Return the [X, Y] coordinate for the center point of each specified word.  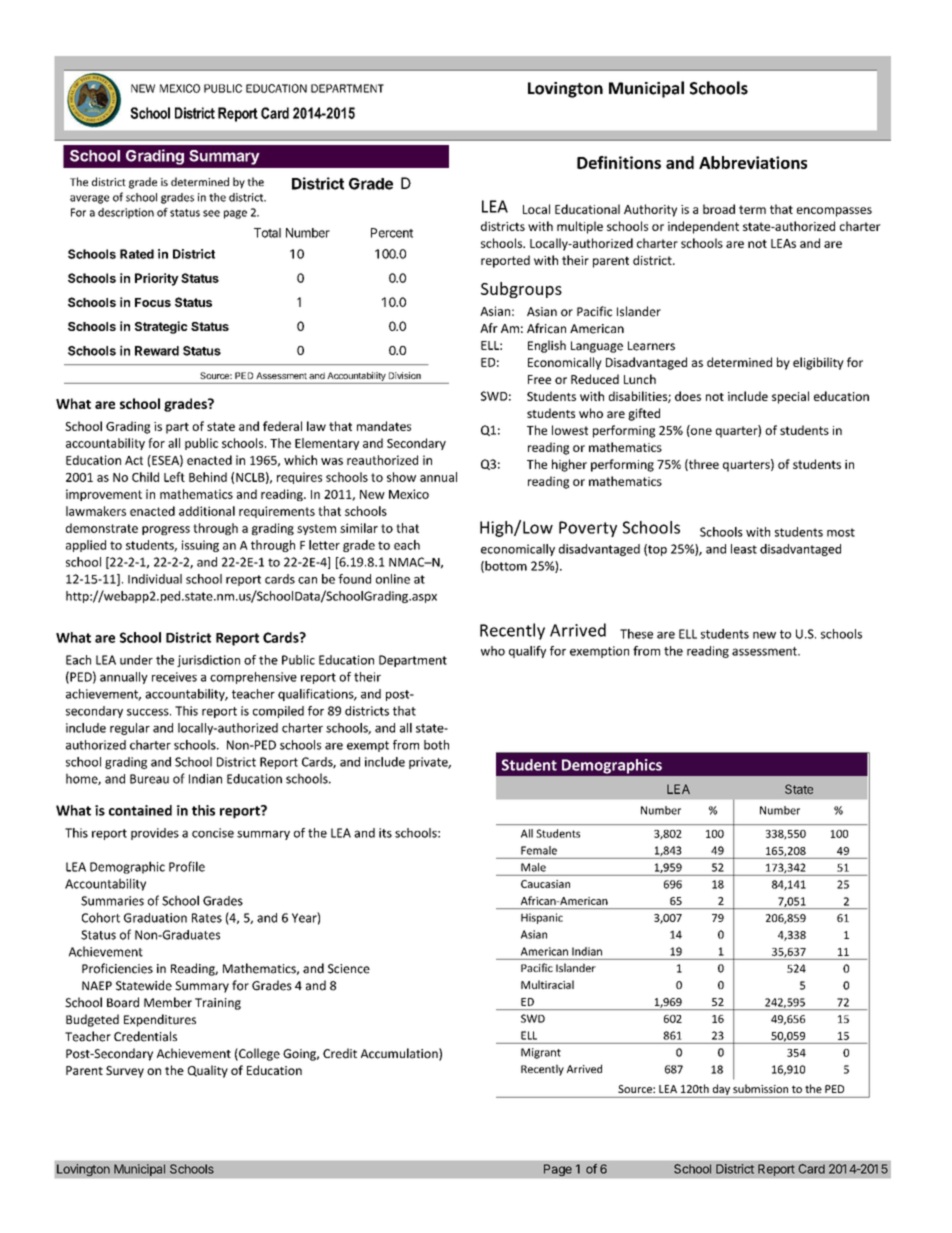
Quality [208, 1071]
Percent [392, 233]
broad [719, 209]
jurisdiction [208, 661]
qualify [527, 652]
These [636, 634]
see [211, 213]
